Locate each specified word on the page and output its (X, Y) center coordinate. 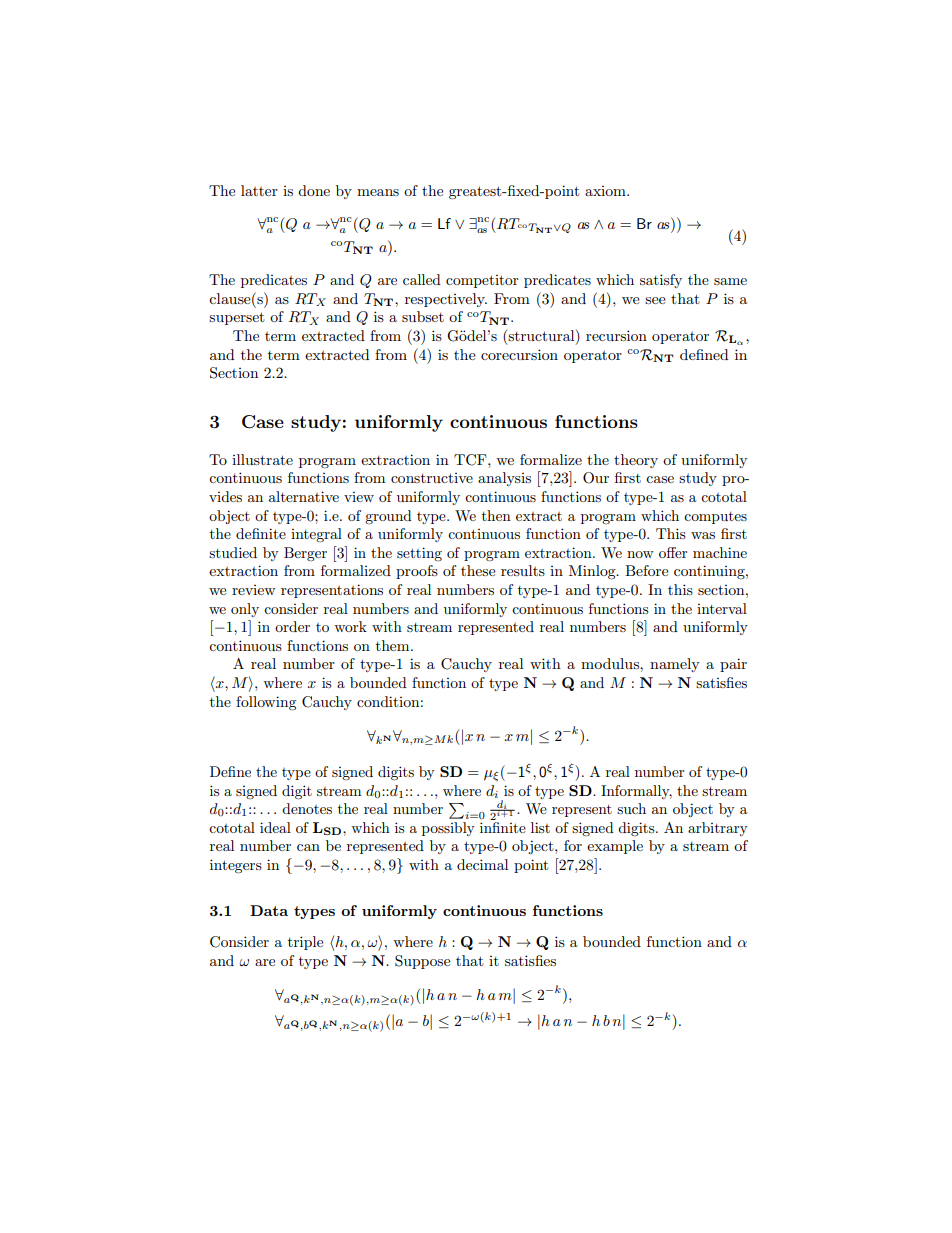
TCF (471, 460)
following (266, 703)
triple (305, 943)
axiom (606, 191)
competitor (482, 281)
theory (636, 461)
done (314, 190)
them (394, 645)
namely (675, 665)
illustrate (262, 459)
